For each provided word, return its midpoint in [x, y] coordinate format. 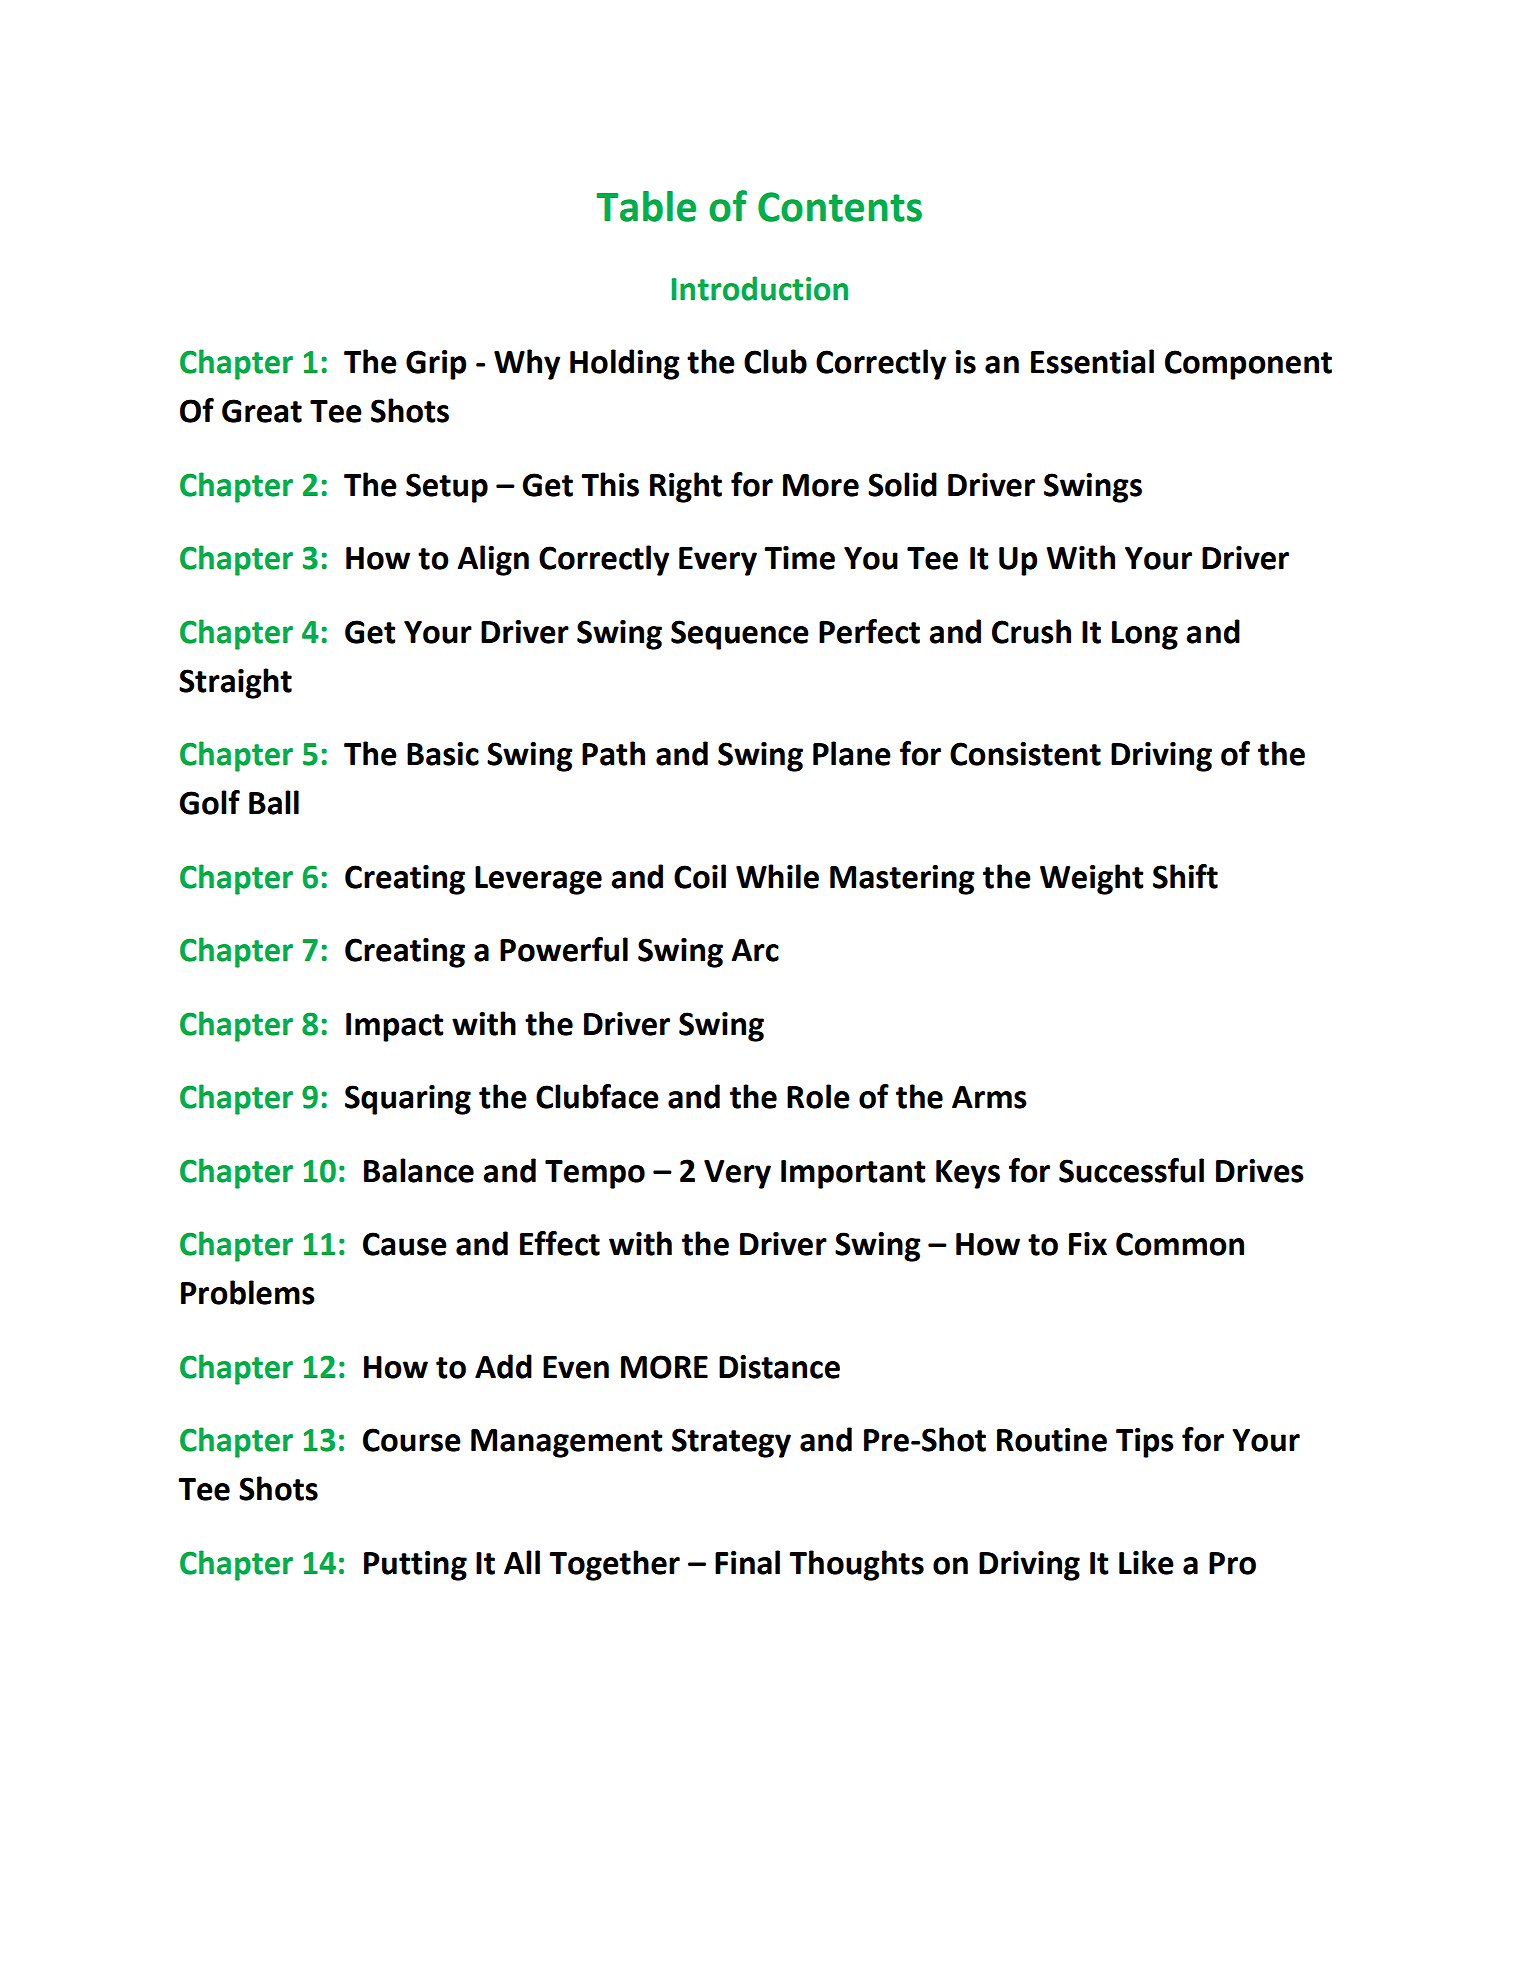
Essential [1092, 361]
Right [686, 487]
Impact [395, 1027]
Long [1145, 635]
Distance [779, 1367]
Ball [274, 802]
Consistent [1025, 754]
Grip [436, 365]
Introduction [759, 288]
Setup [447, 488]
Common [1180, 1244]
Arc [755, 950]
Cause [405, 1244]
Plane [852, 753]
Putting [415, 1566]
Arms [989, 1097]
